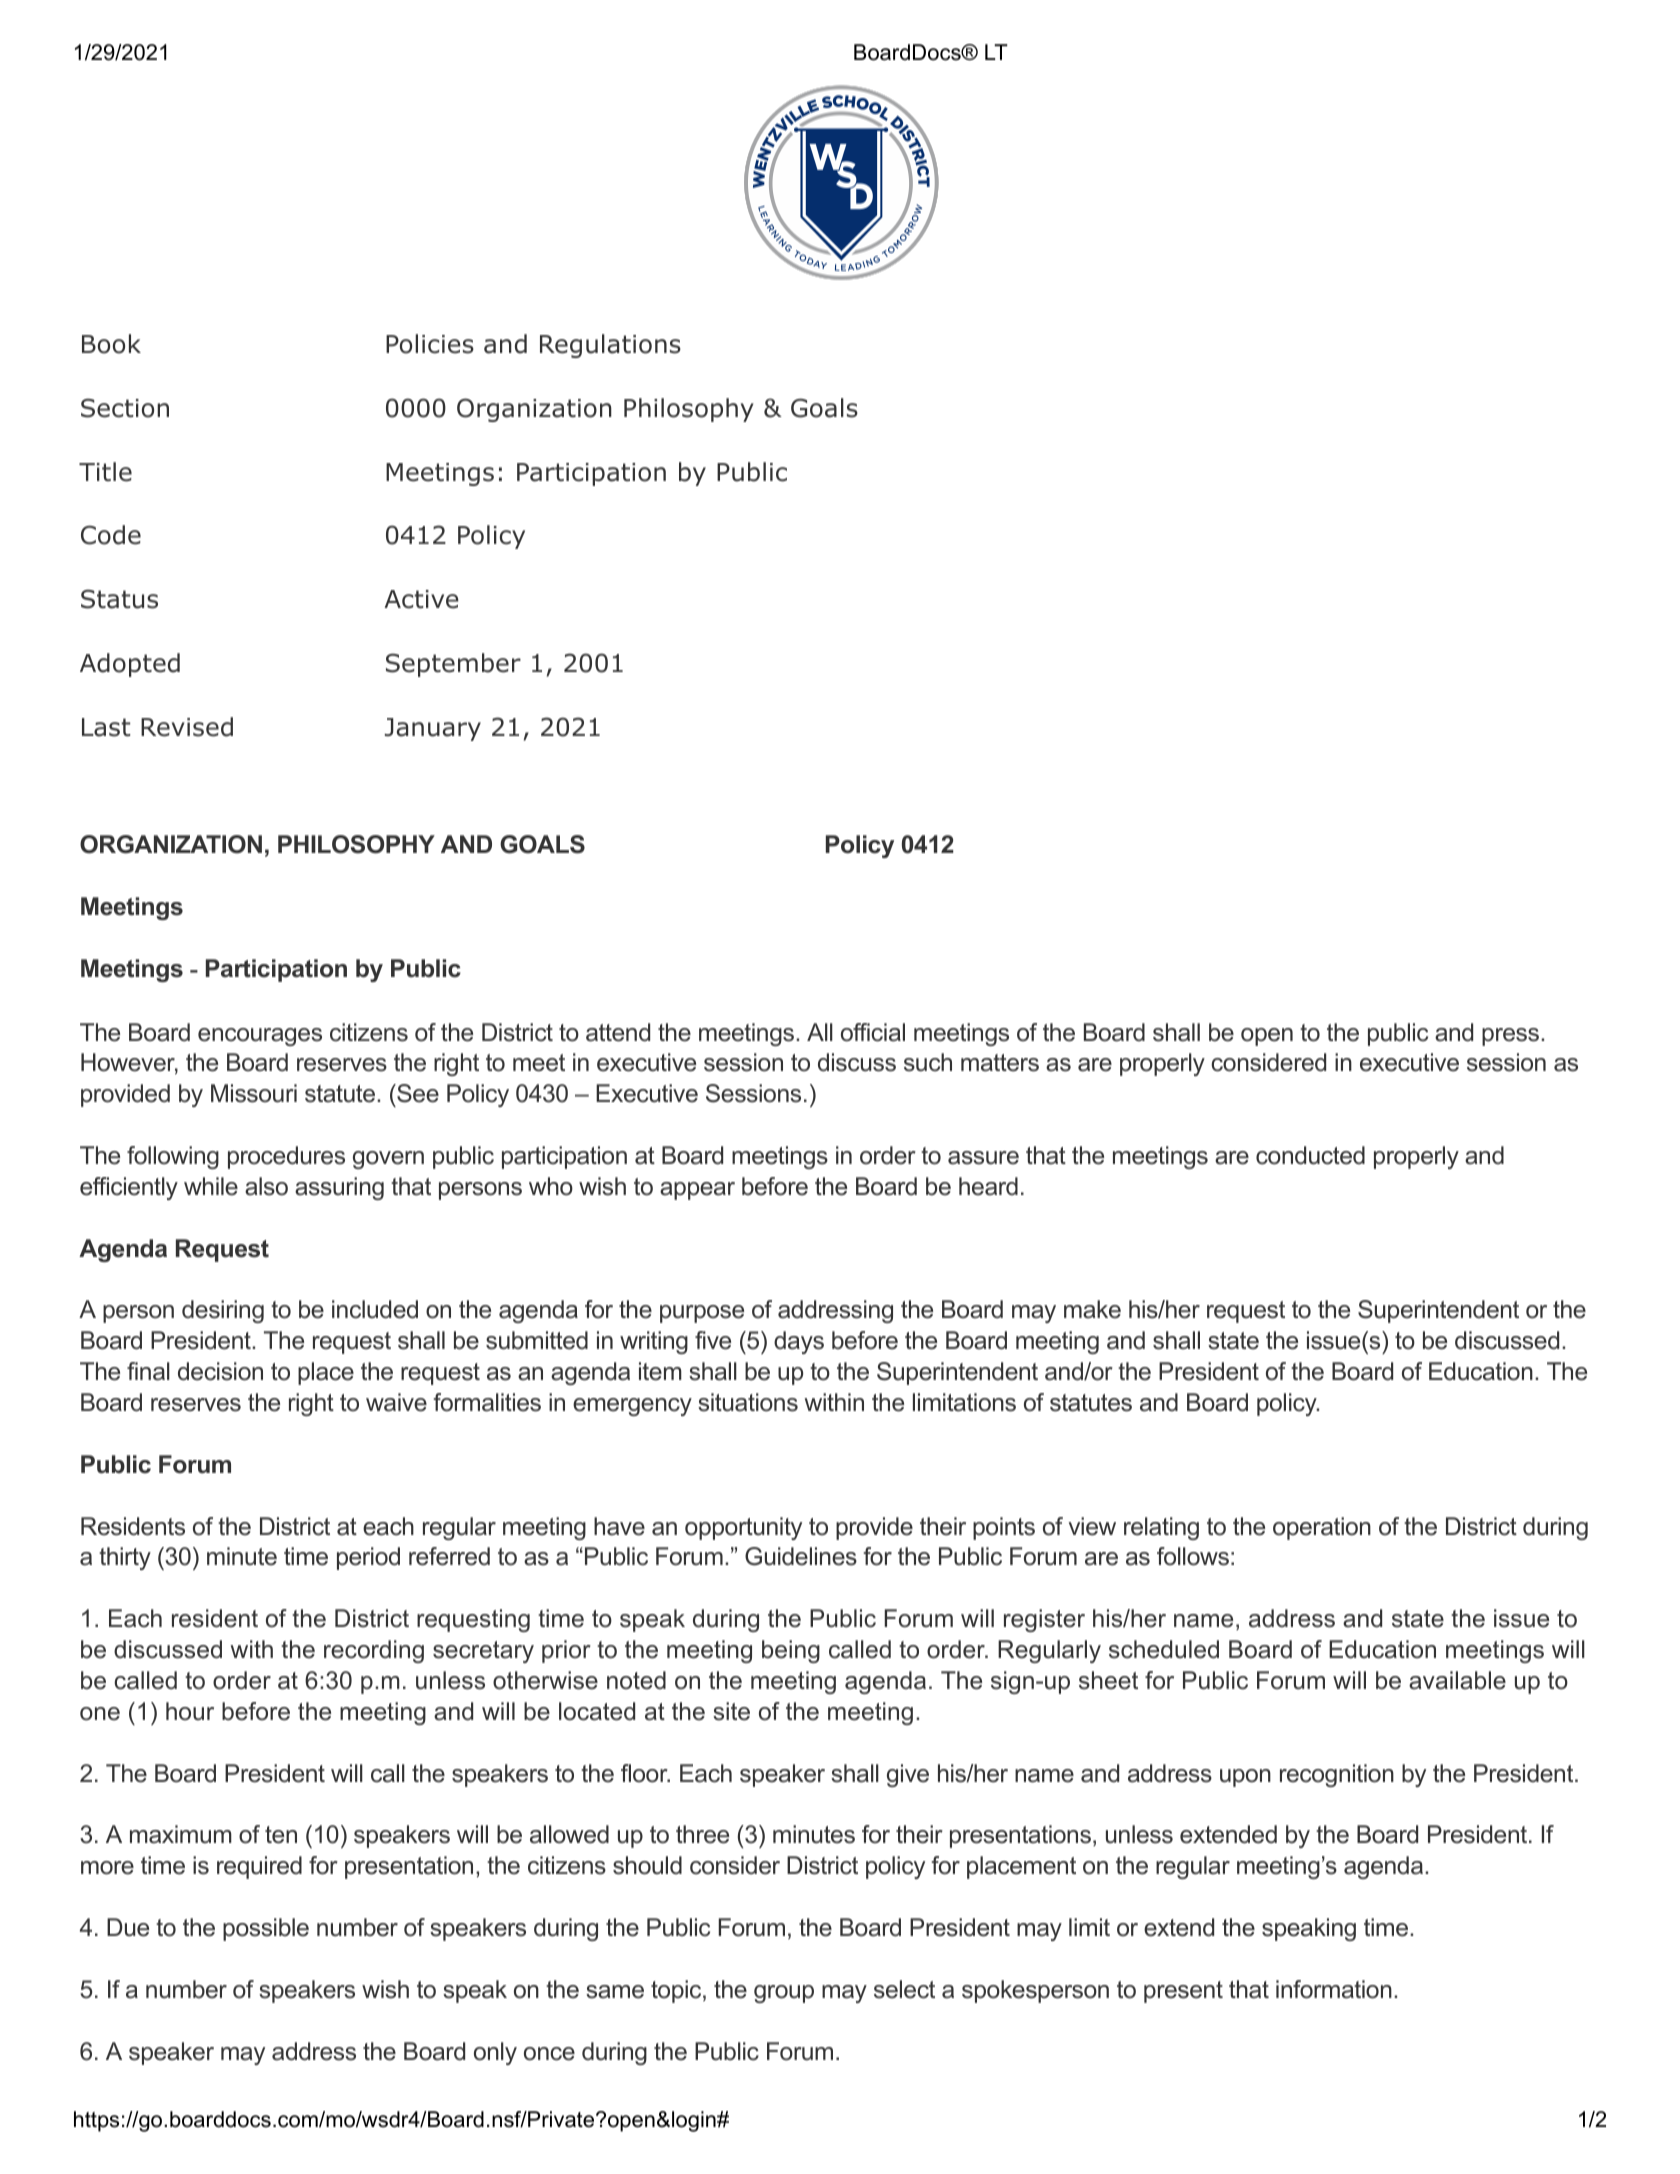 This screenshot has height=2174, width=1680. What do you see at coordinates (220, 1371) in the screenshot?
I see `decision` at bounding box center [220, 1371].
